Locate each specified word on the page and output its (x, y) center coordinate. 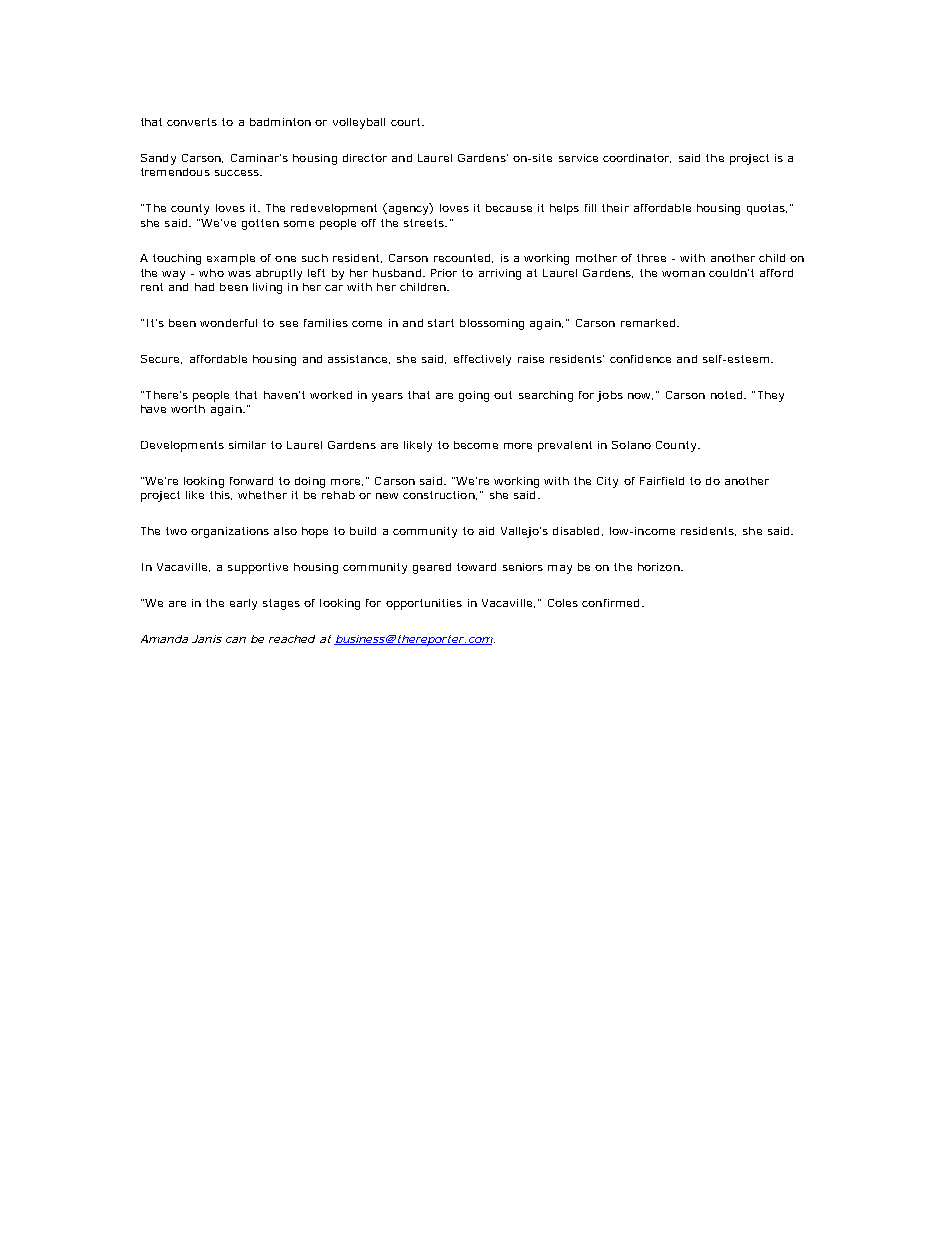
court (407, 122)
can (236, 640)
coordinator (637, 158)
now (640, 396)
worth (188, 409)
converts (192, 122)
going (474, 396)
